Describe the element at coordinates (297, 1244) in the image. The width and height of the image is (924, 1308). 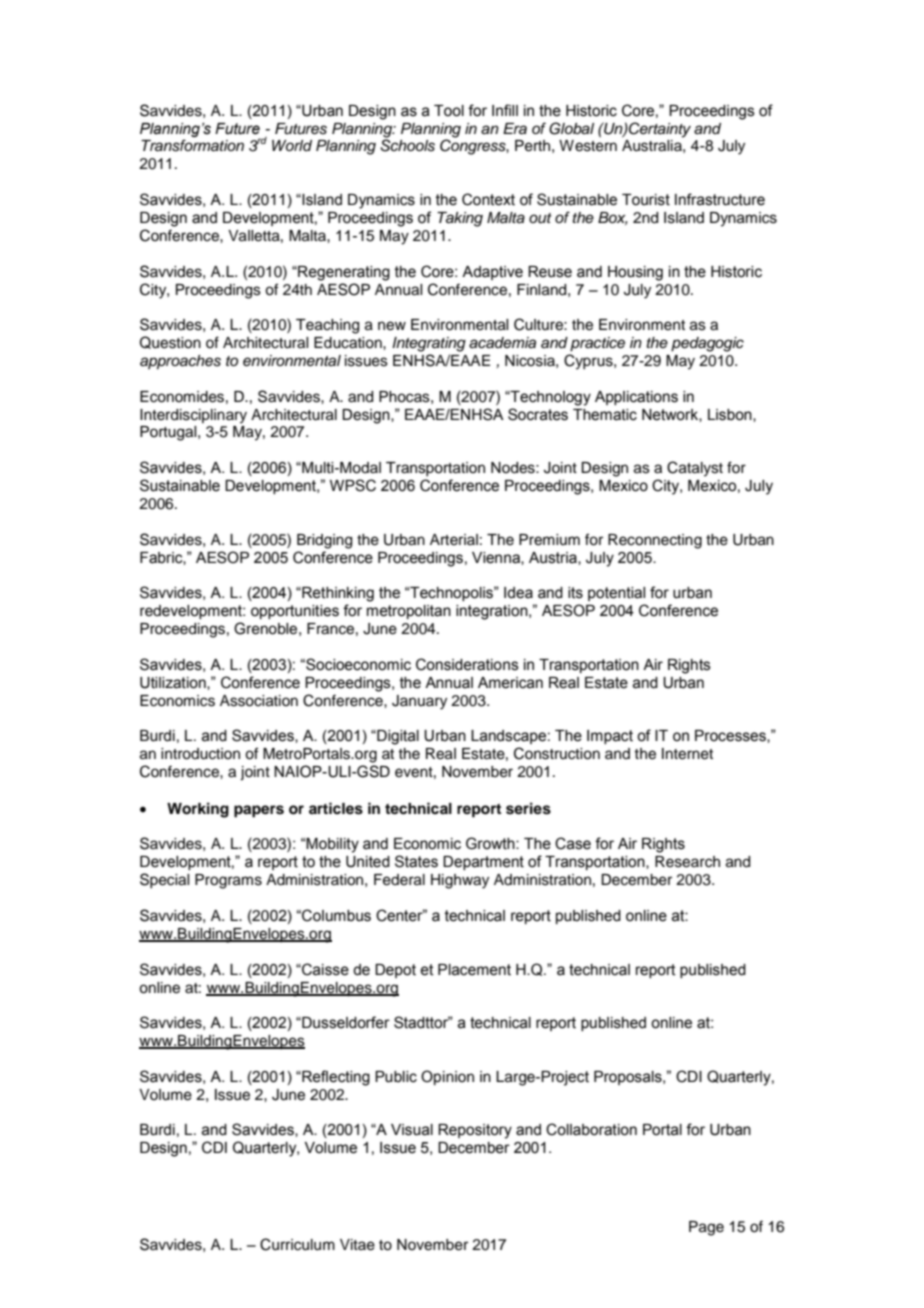
I see `Curriculum` at that location.
